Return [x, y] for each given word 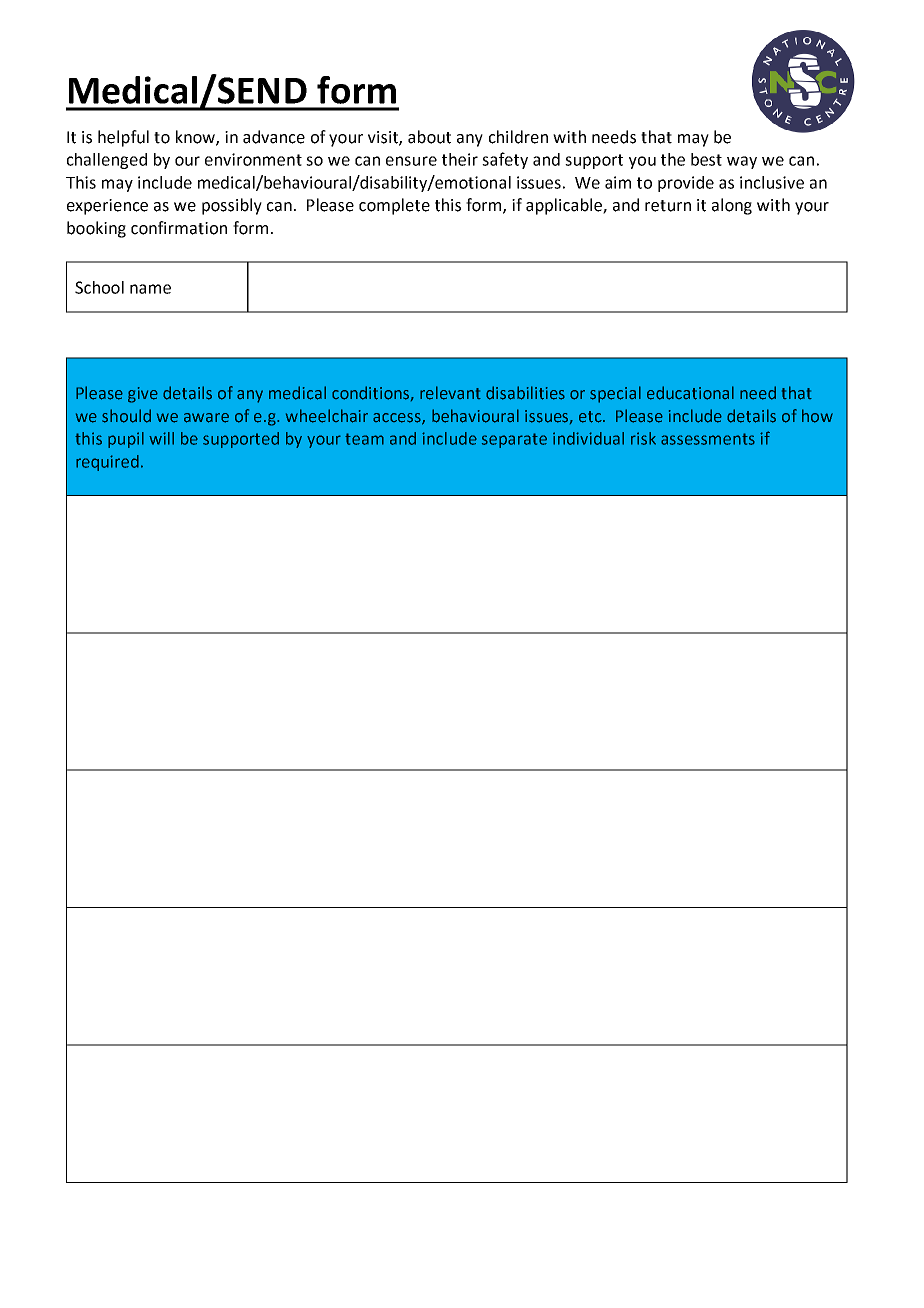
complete [394, 206]
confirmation [179, 228]
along [732, 206]
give [143, 395]
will [161, 438]
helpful [123, 138]
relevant [450, 393]
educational [690, 393]
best [706, 159]
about [429, 137]
